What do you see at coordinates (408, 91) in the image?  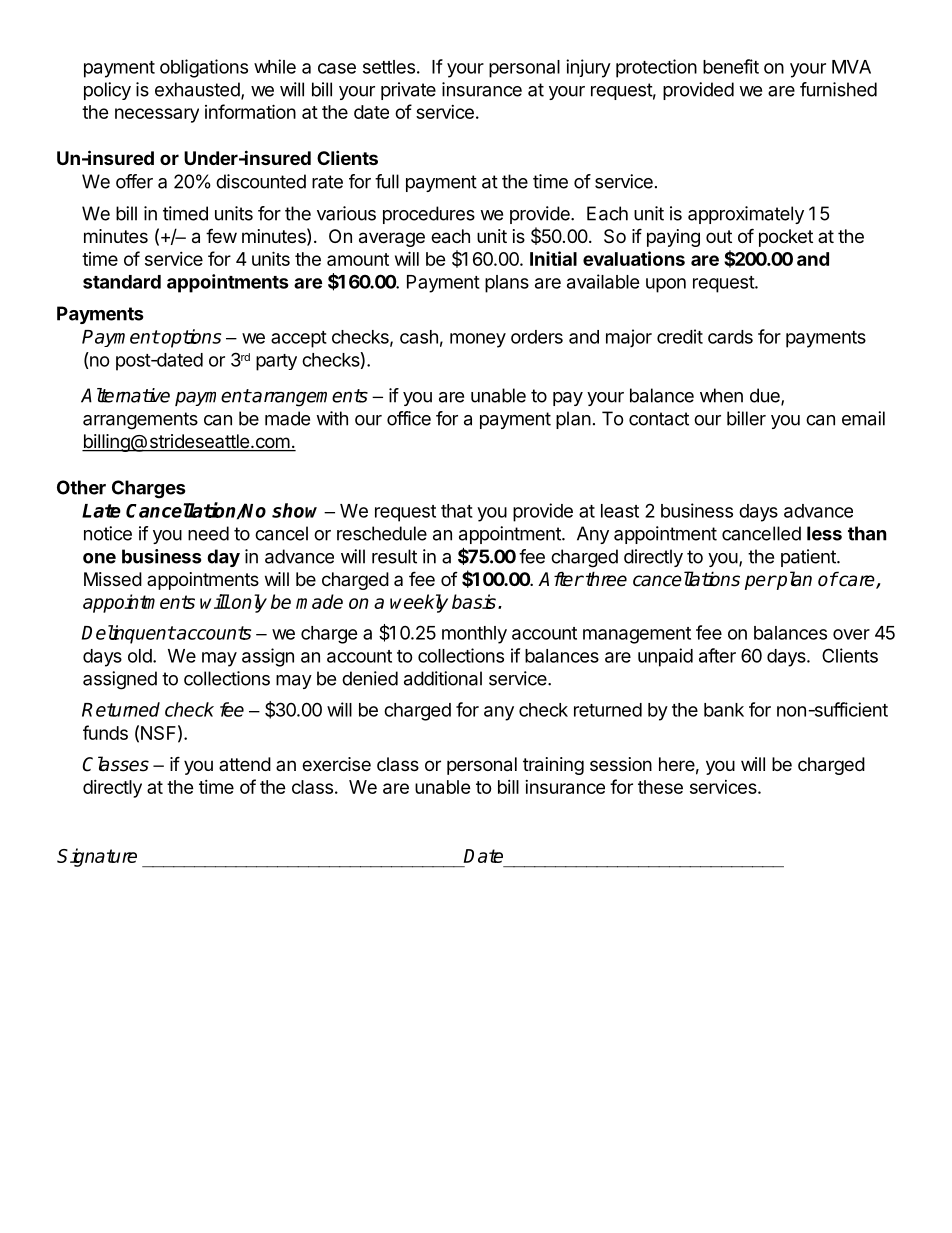 I see `private` at bounding box center [408, 91].
